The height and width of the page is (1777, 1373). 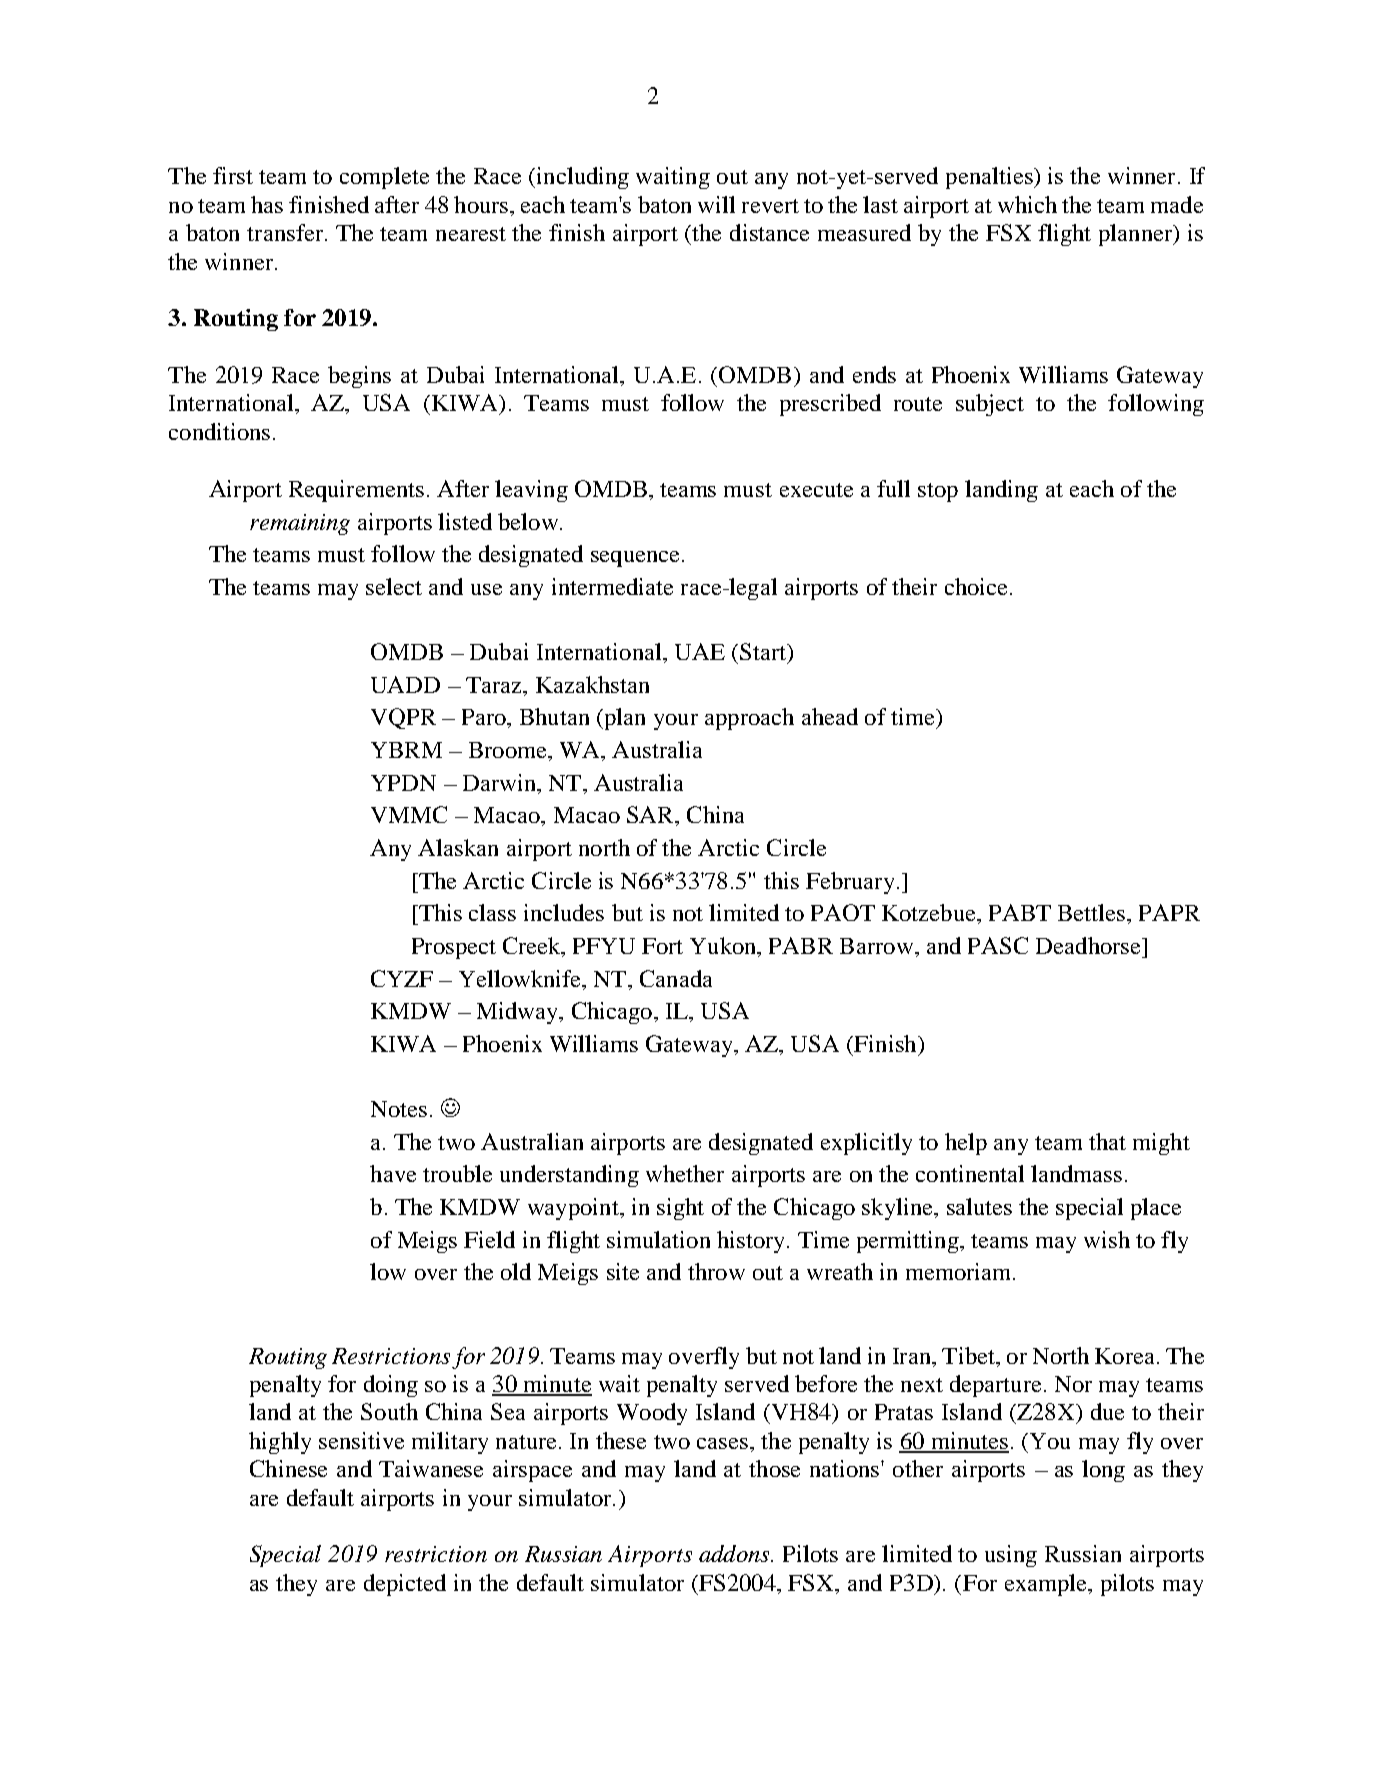 I want to click on which, so click(x=1027, y=204).
